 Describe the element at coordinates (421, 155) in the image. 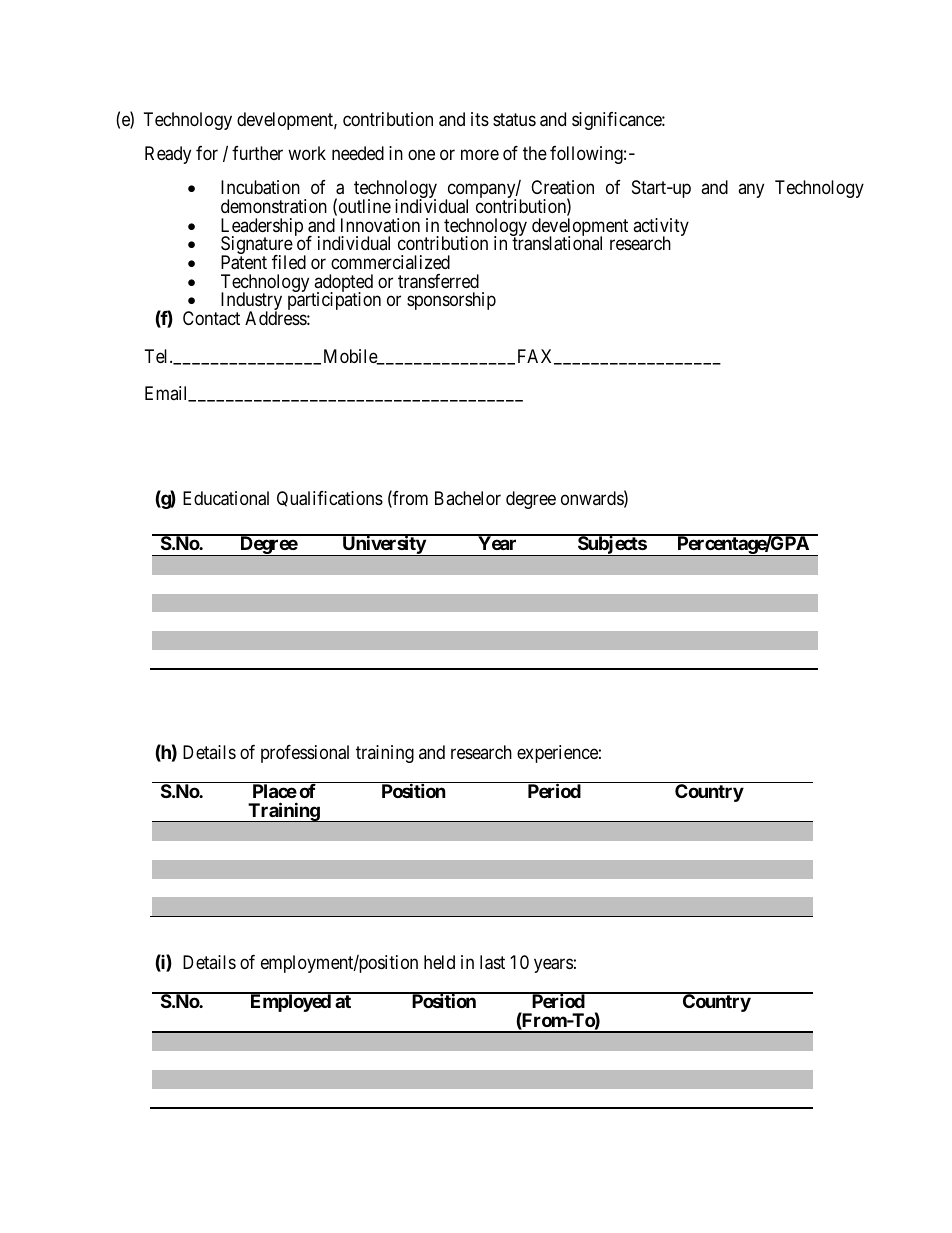

I see `one` at that location.
